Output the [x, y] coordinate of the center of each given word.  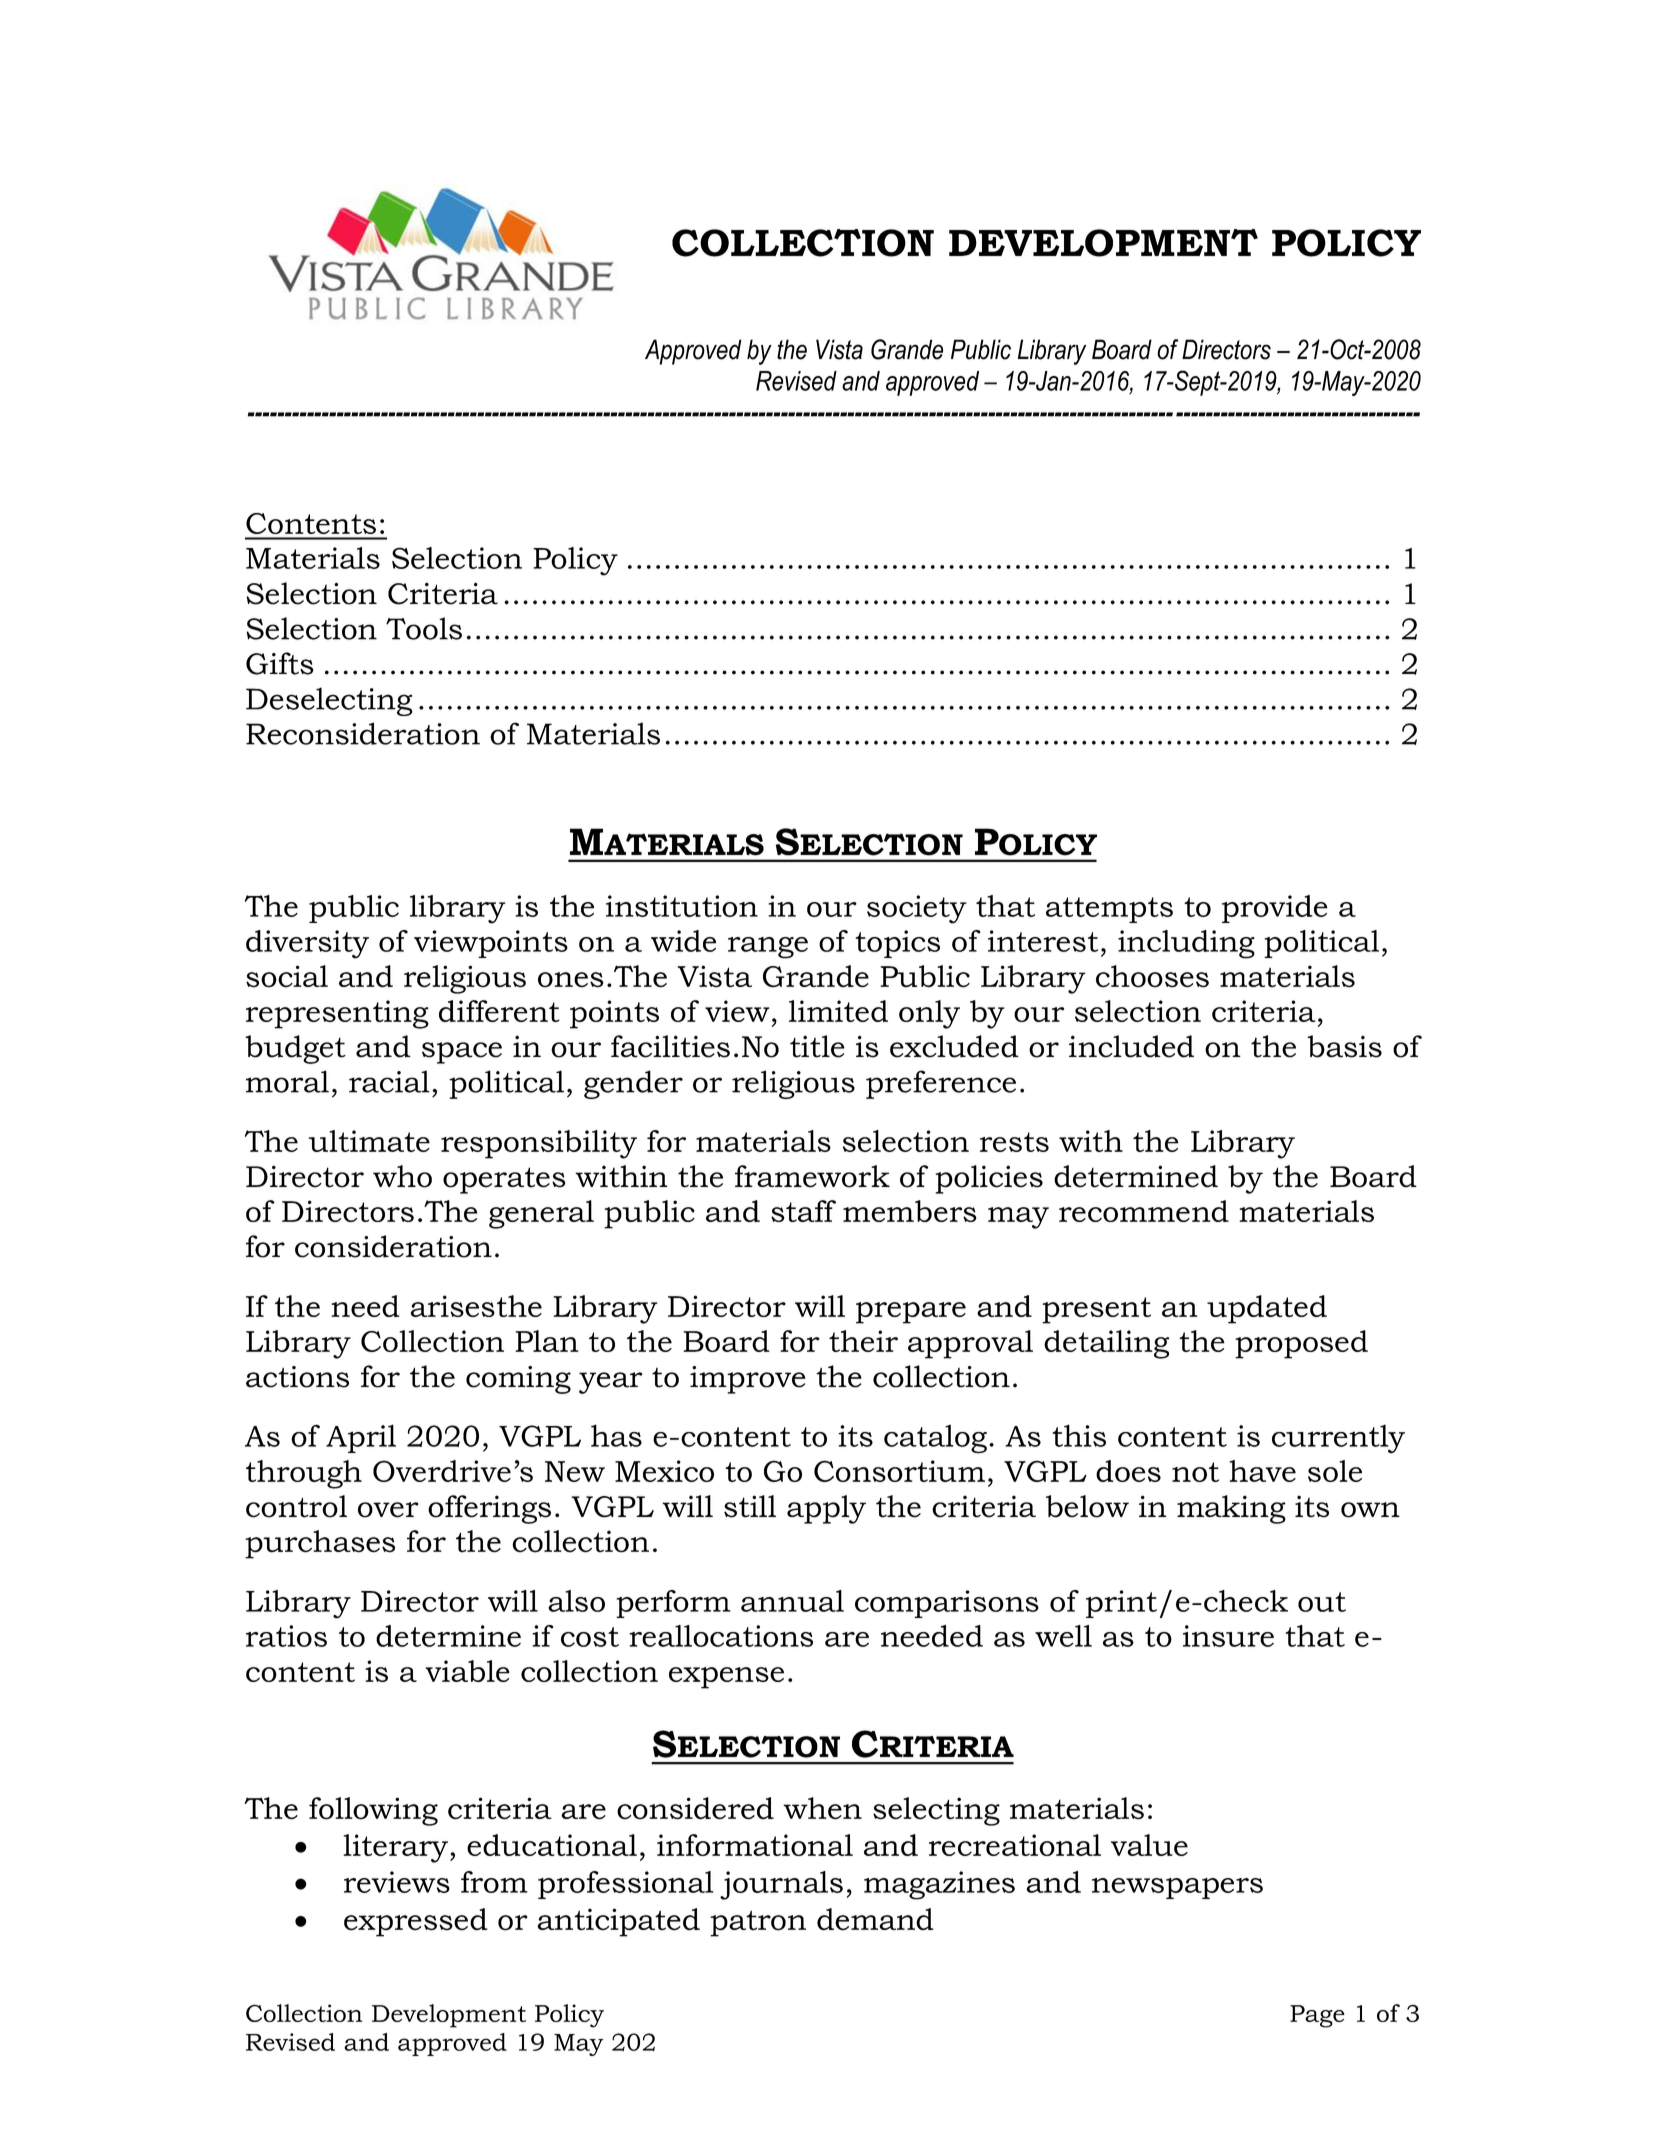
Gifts [280, 663]
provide [1274, 909]
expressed [416, 1922]
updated [1267, 1309]
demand [875, 1919]
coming [518, 1380]
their [863, 1341]
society [917, 909]
